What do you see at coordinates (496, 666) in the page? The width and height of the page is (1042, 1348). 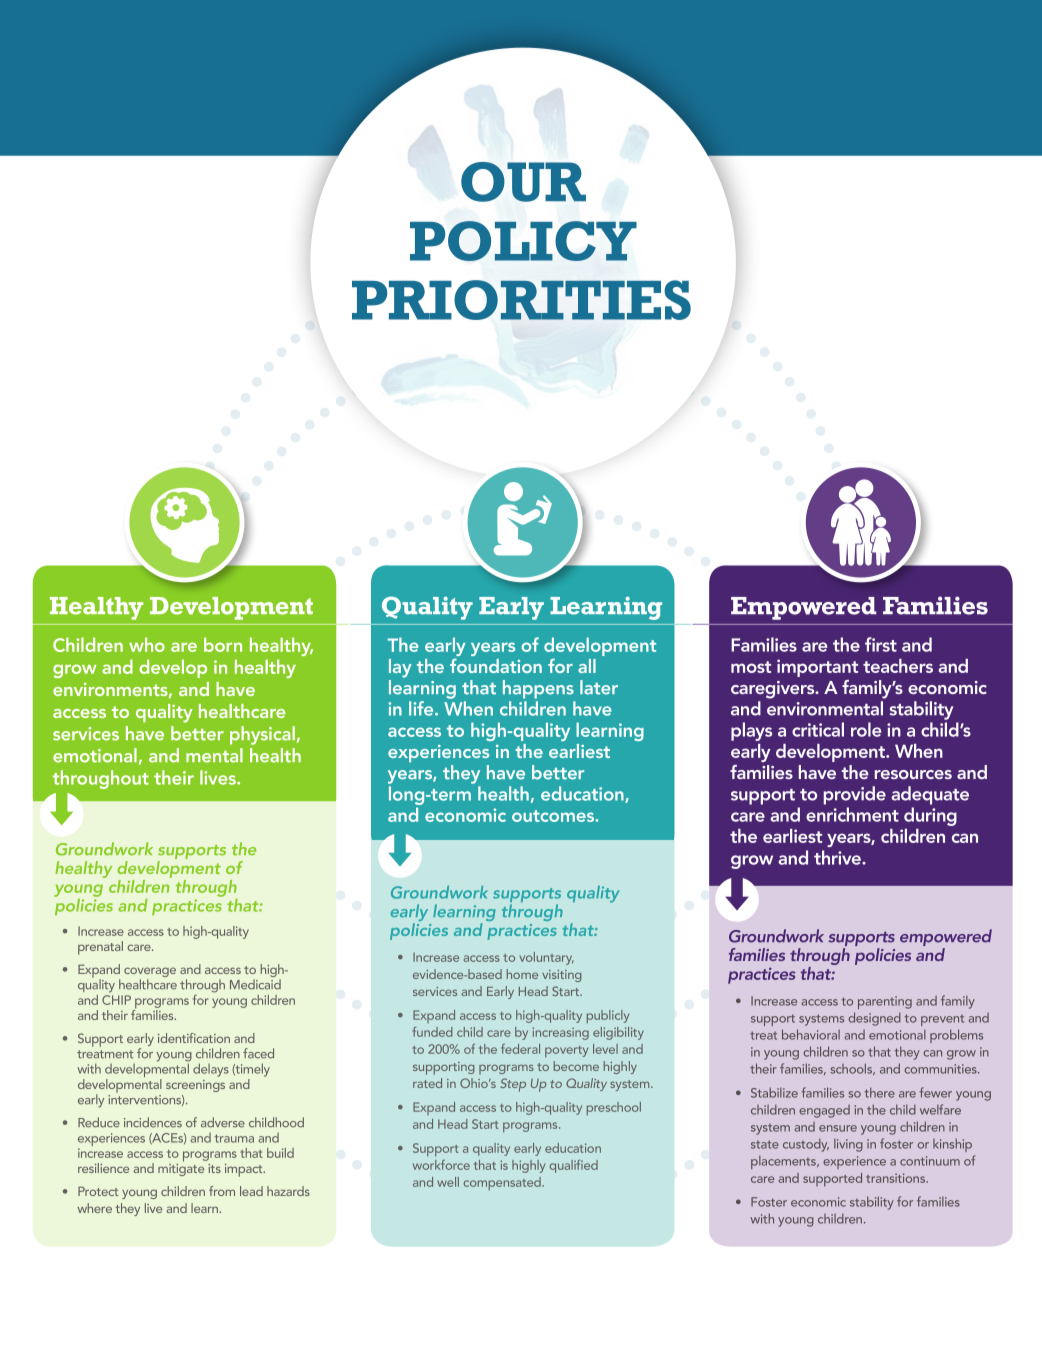 I see `foundation` at bounding box center [496, 666].
